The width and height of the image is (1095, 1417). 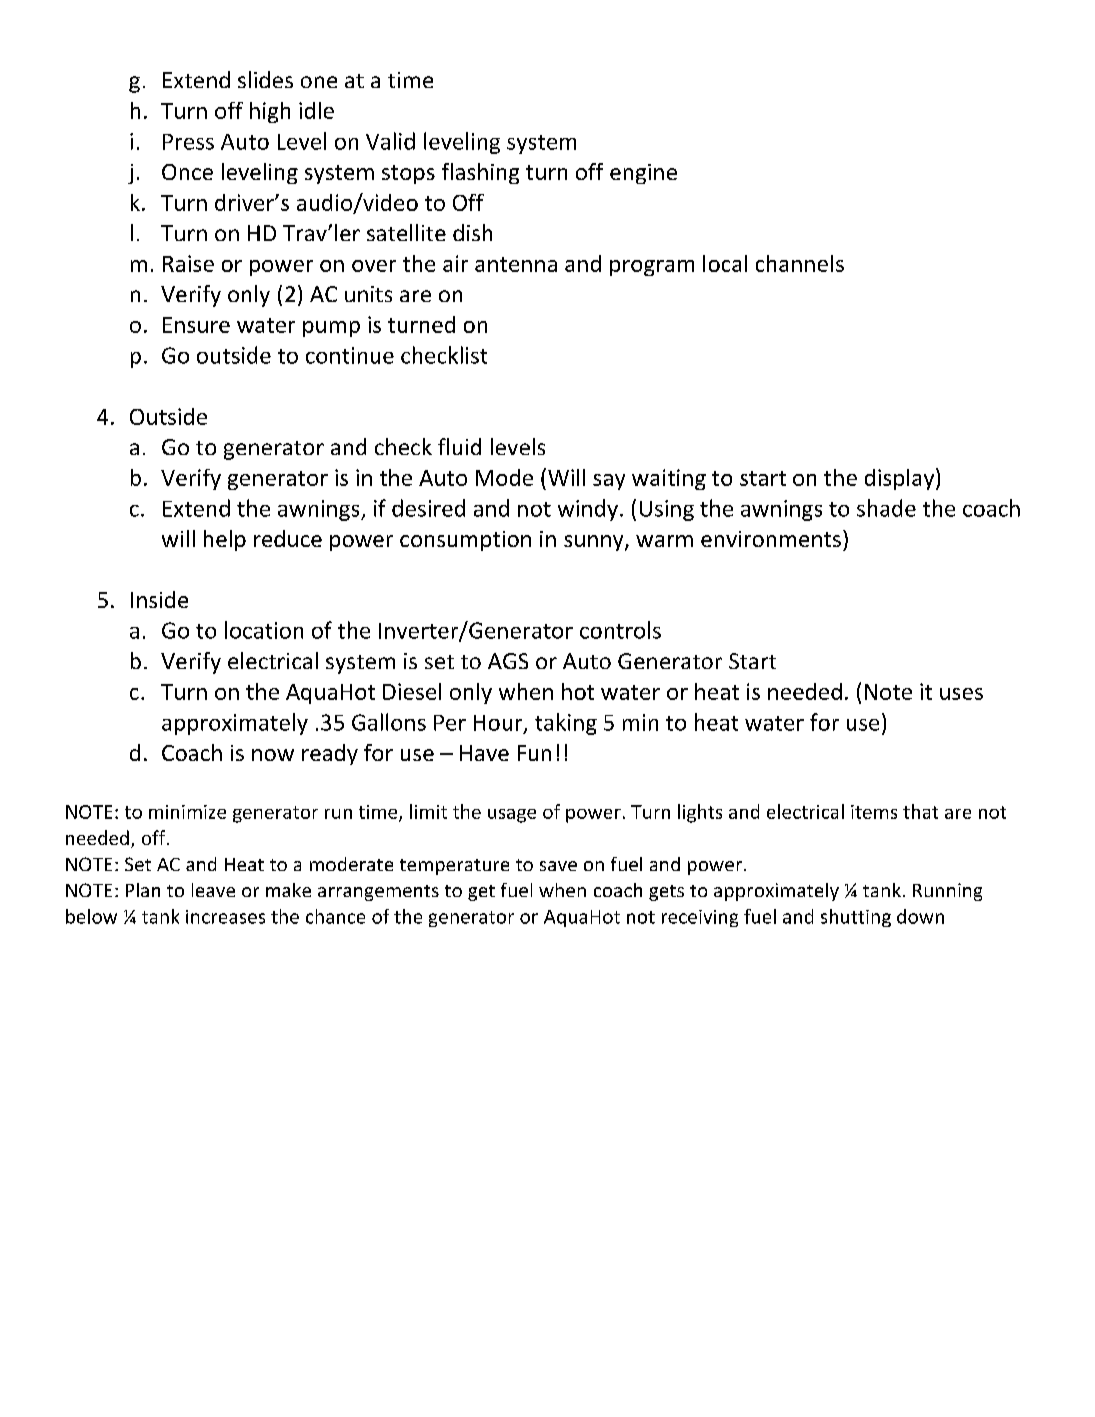 What do you see at coordinates (264, 630) in the image?
I see `location` at bounding box center [264, 630].
